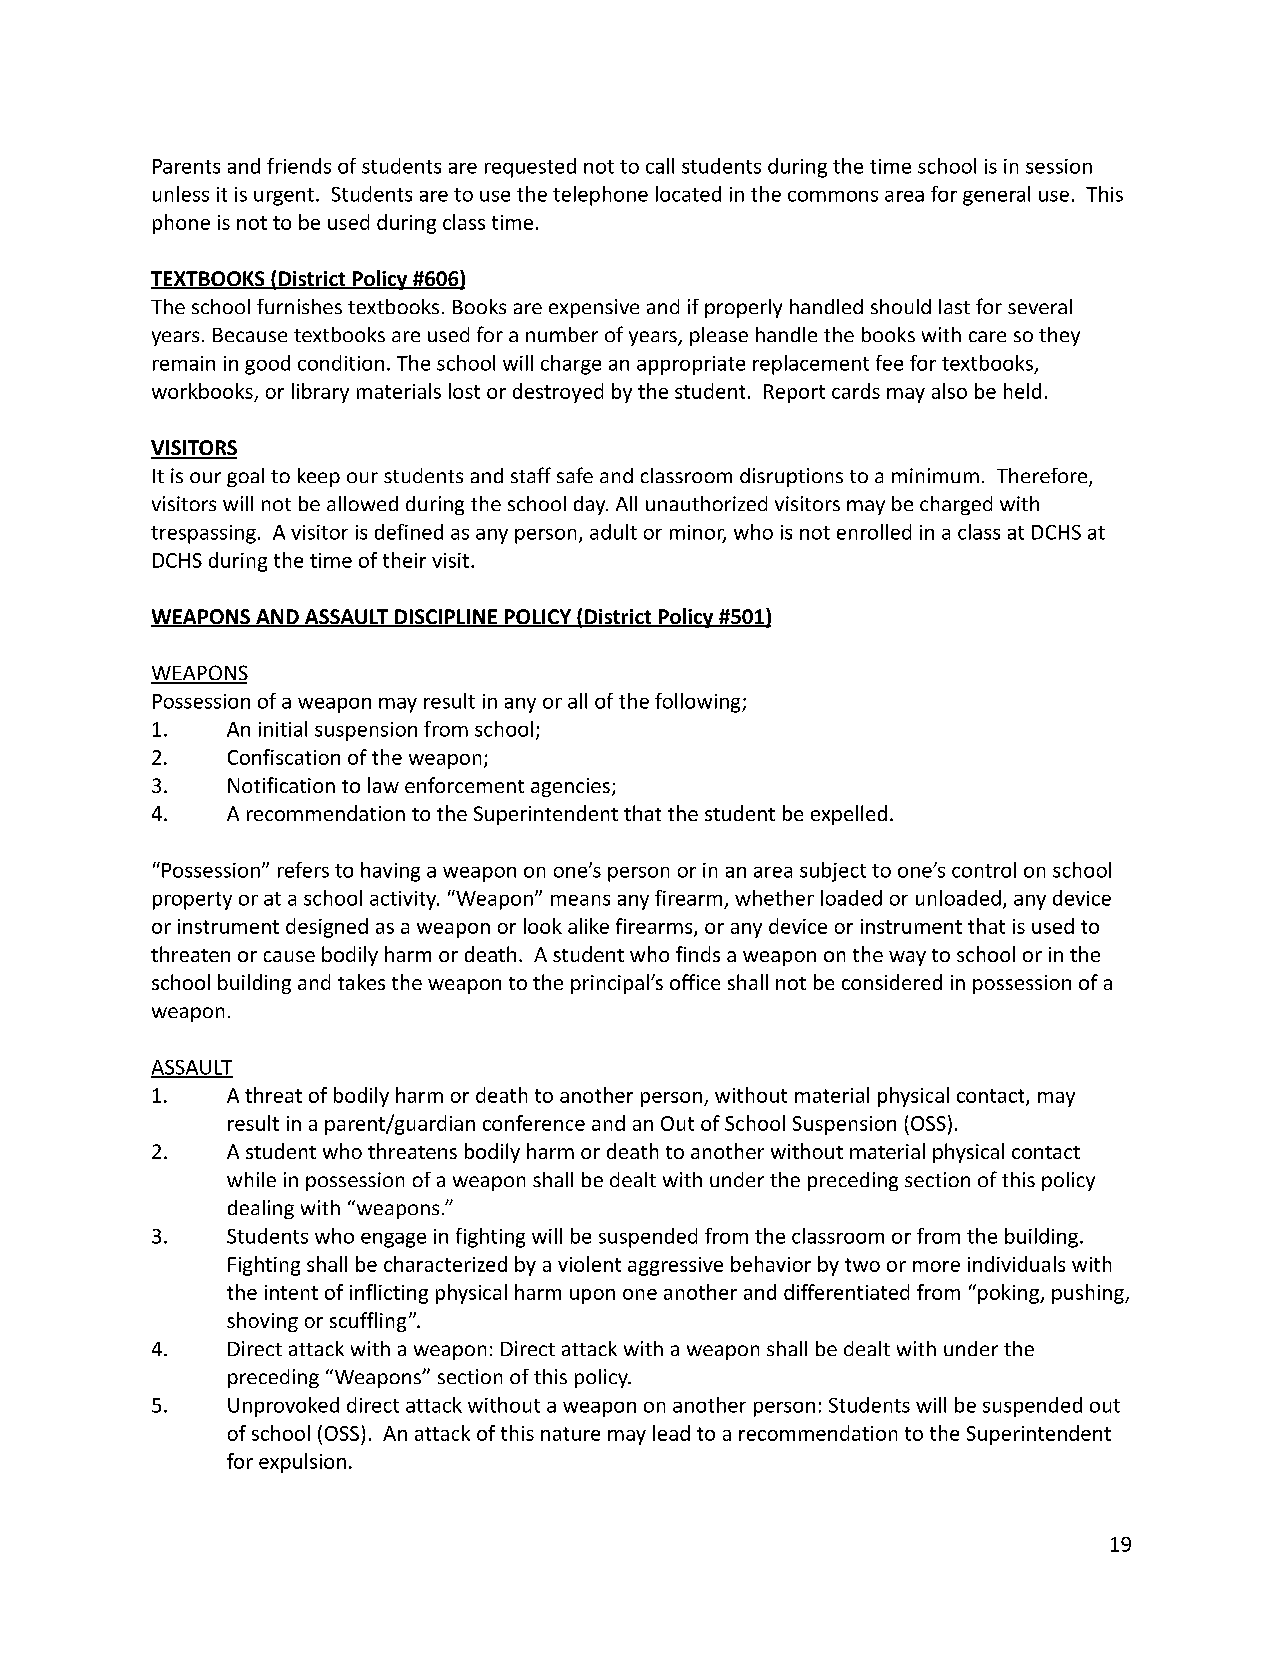 This screenshot has width=1283, height=1661. What do you see at coordinates (283, 1407) in the screenshot?
I see `Unprovoked` at bounding box center [283, 1407].
